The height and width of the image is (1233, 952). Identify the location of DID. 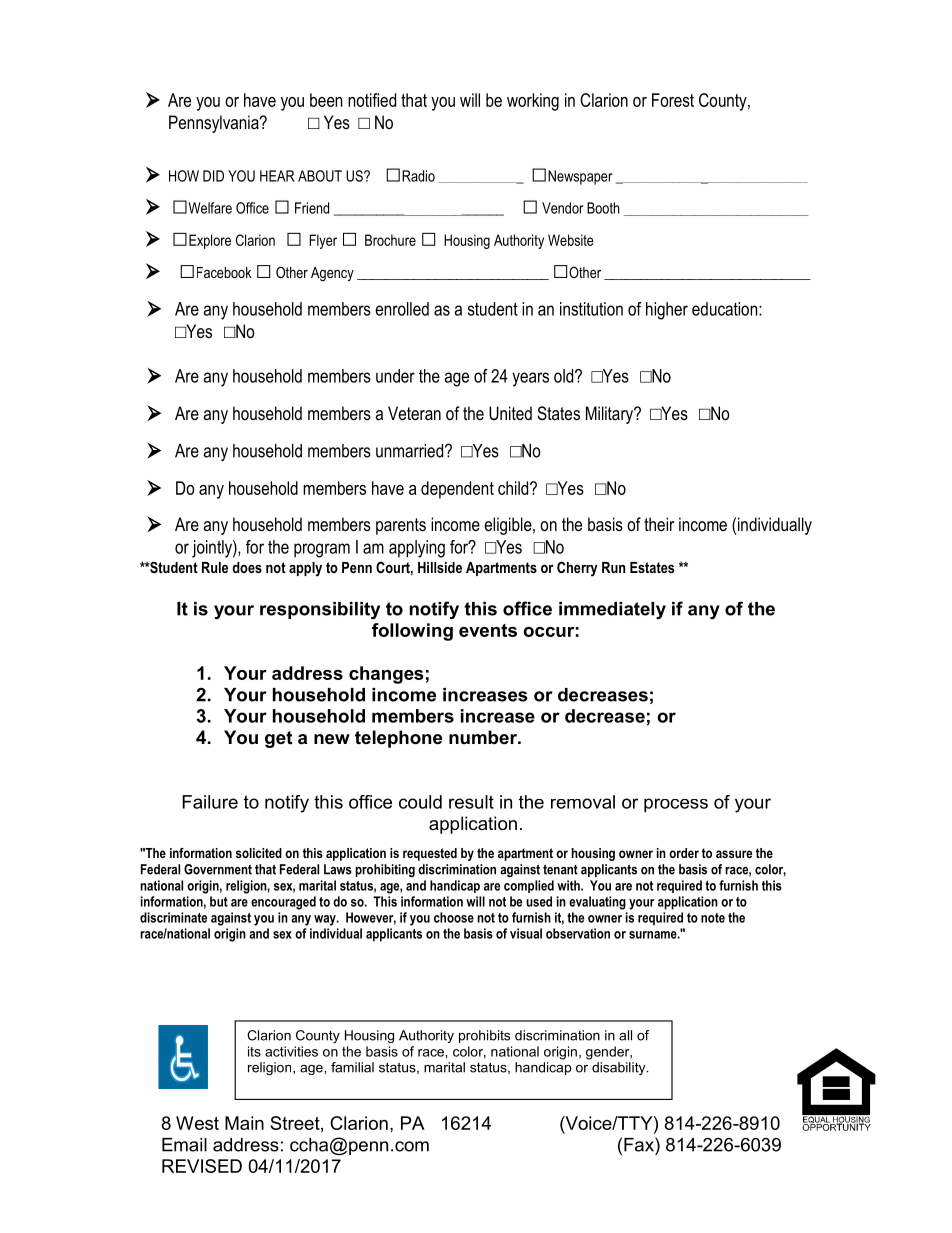
(213, 176).
